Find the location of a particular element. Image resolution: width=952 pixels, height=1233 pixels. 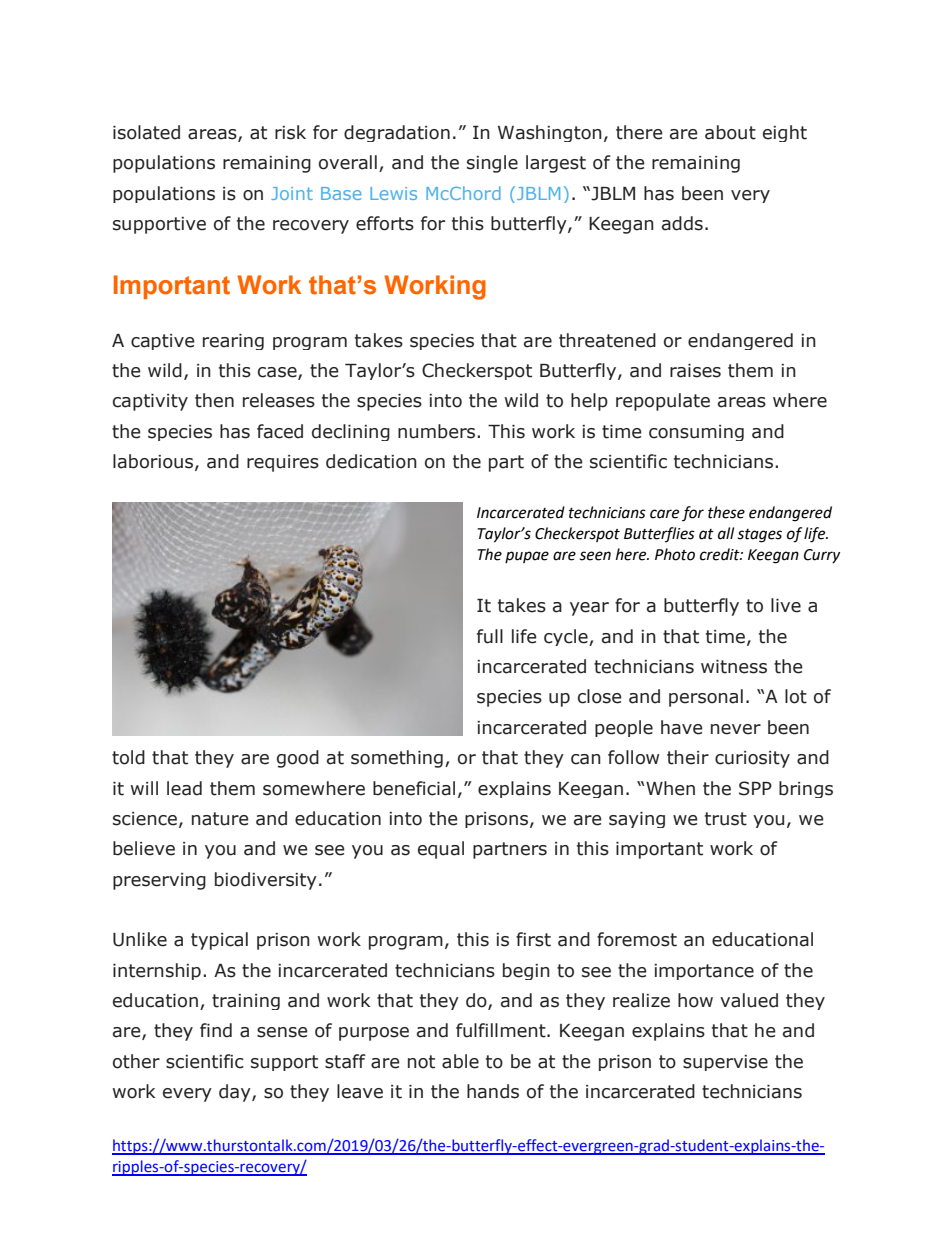

able is located at coordinates (460, 1061).
